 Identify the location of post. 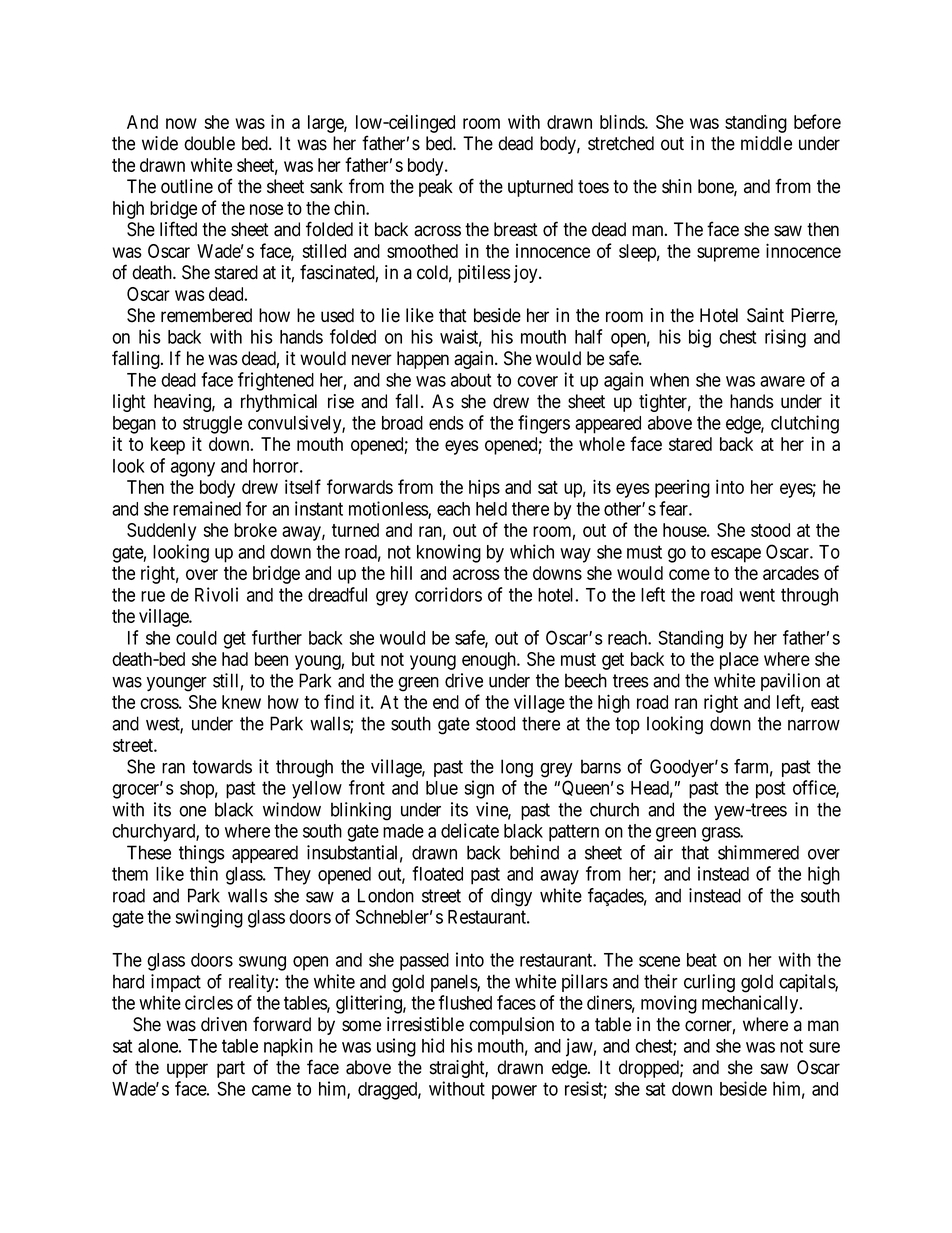
(770, 790).
